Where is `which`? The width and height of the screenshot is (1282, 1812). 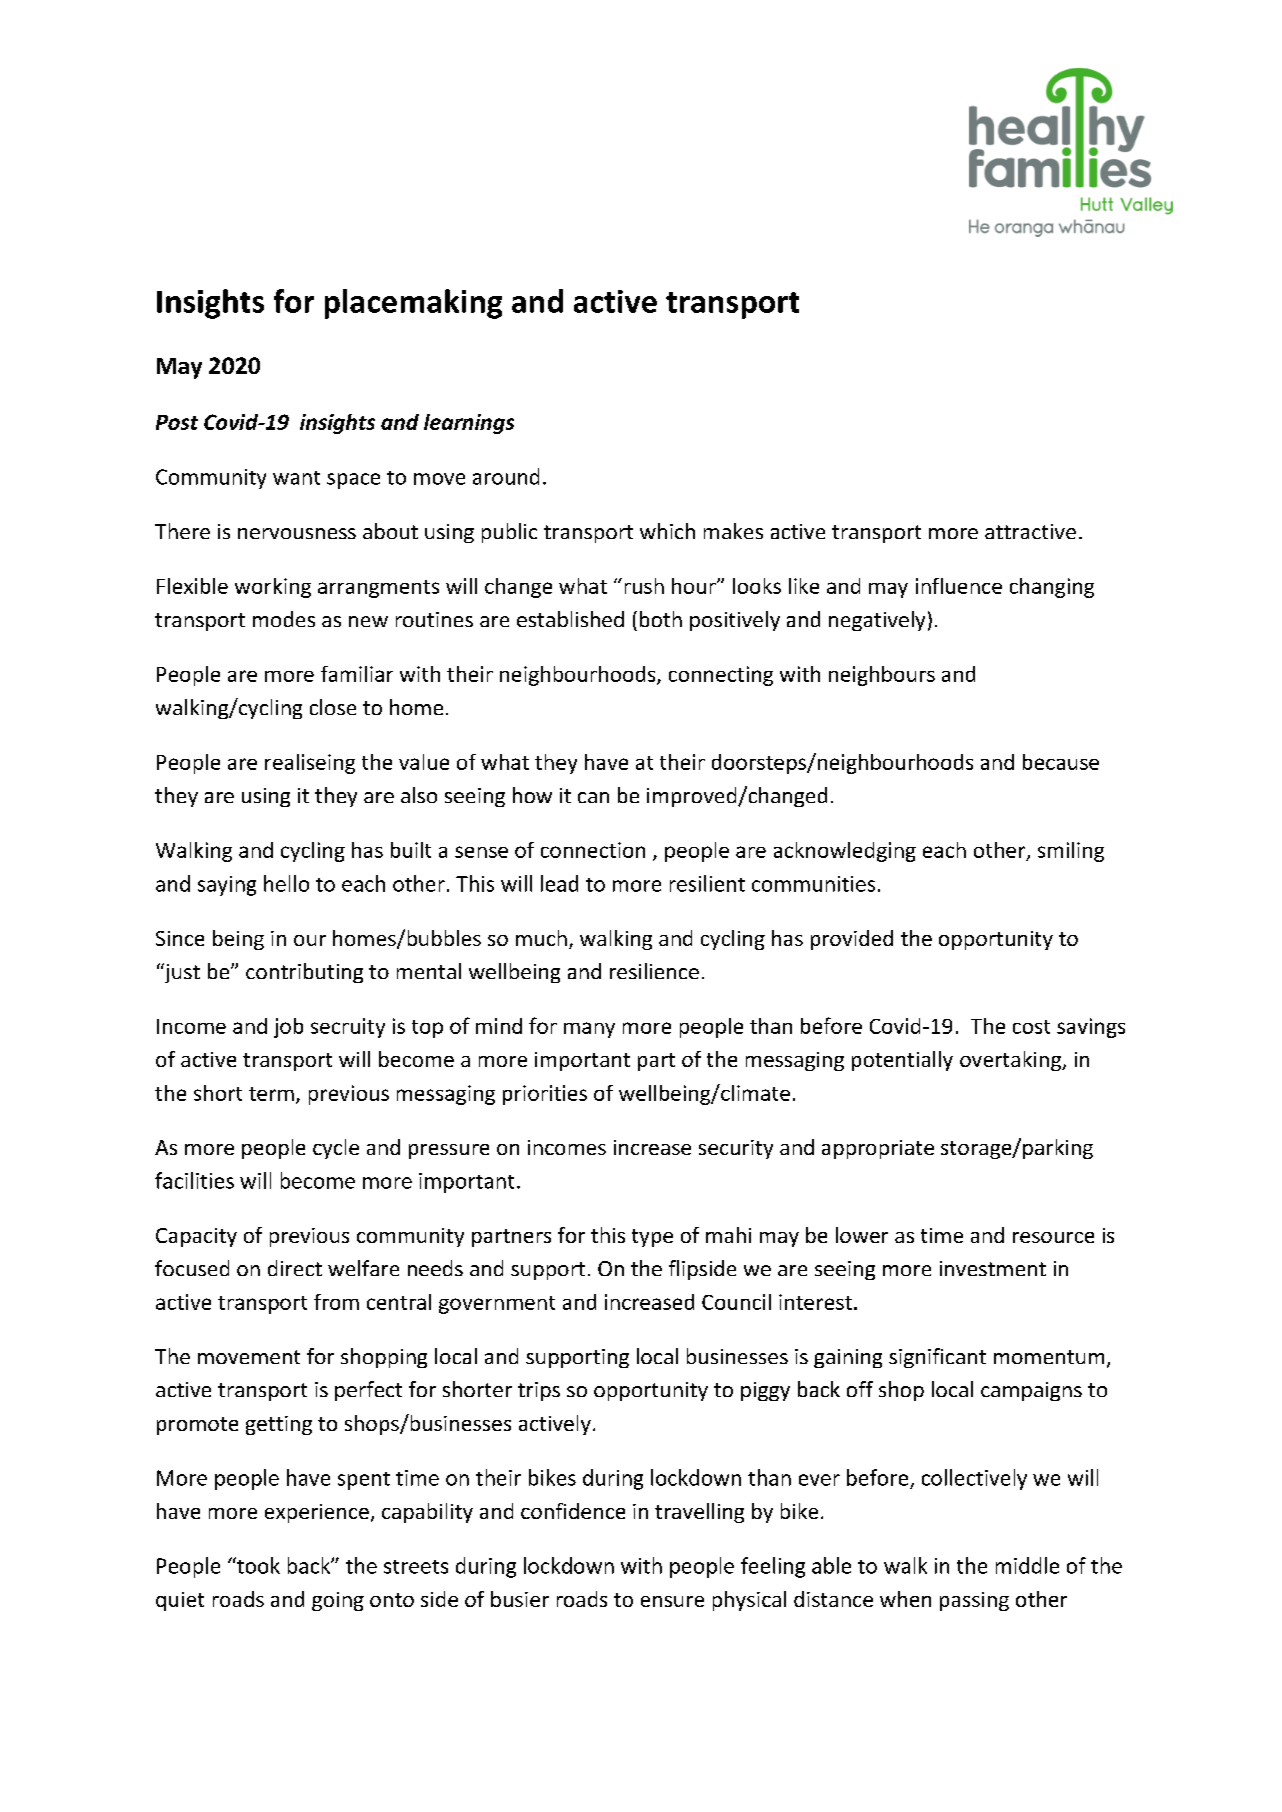 which is located at coordinates (667, 531).
